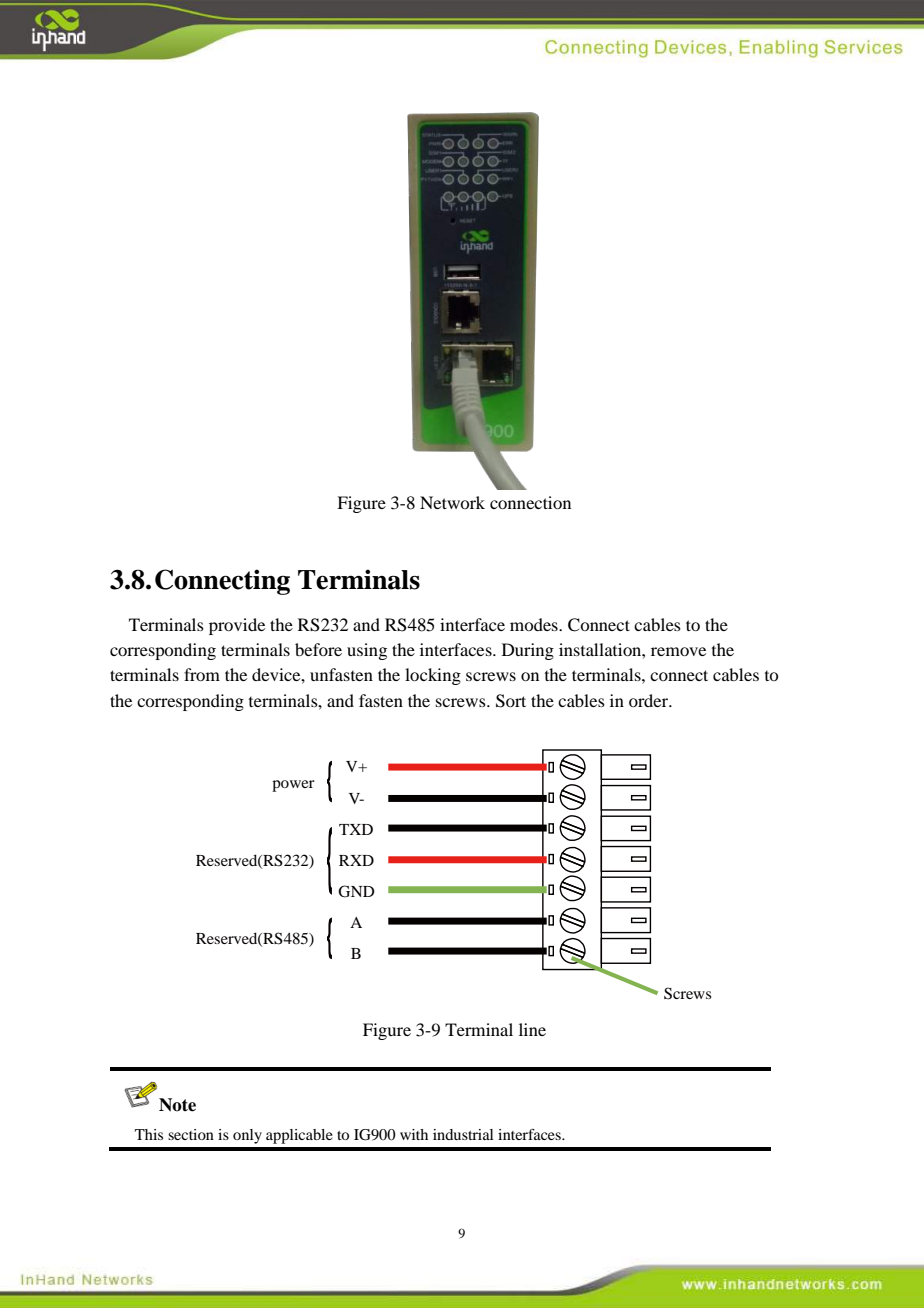 This screenshot has height=1308, width=924. What do you see at coordinates (237, 626) in the screenshot?
I see `provide` at bounding box center [237, 626].
